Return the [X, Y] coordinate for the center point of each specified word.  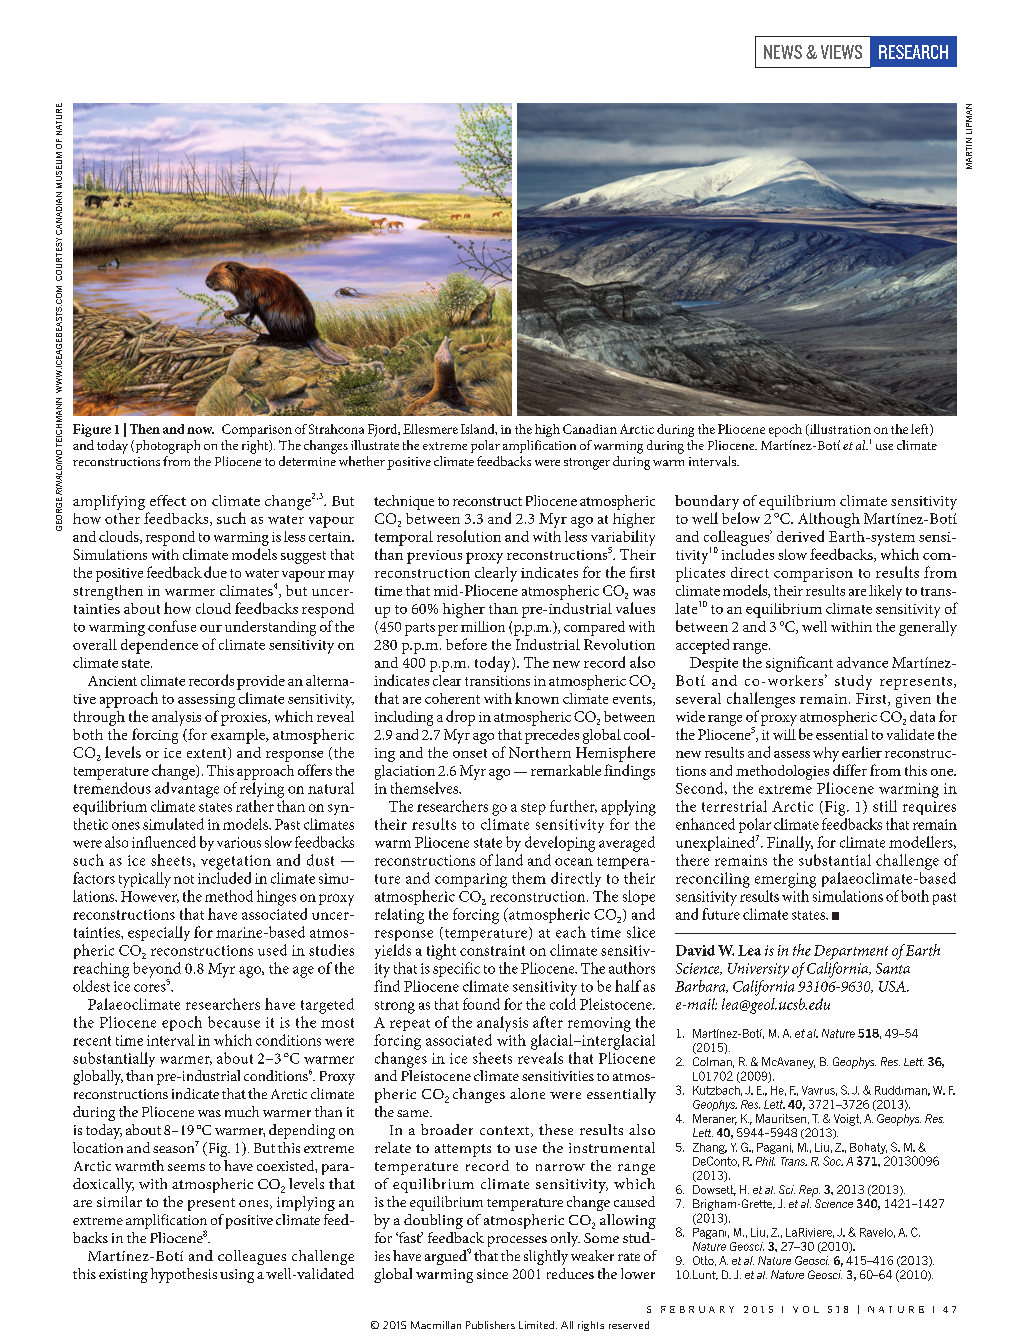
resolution [469, 536]
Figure [92, 430]
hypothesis [184, 1275]
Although [829, 520]
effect [168, 500]
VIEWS [841, 52]
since [492, 1274]
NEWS [783, 52]
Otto [704, 1261]
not [184, 879]
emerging [785, 880]
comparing [471, 880]
